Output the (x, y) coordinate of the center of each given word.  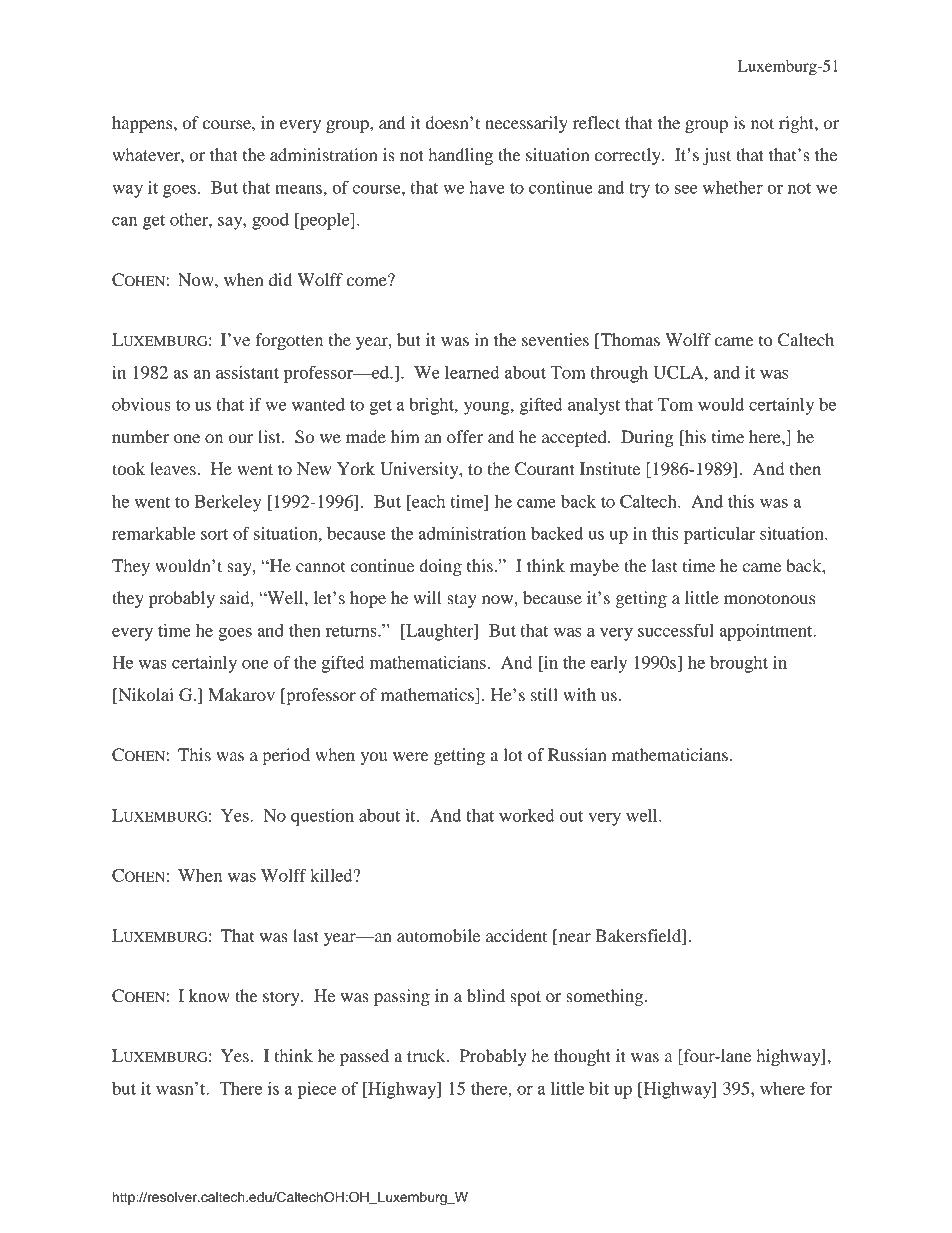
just (717, 156)
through (619, 374)
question (322, 817)
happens (143, 124)
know (209, 995)
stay (462, 600)
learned (472, 372)
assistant (247, 372)
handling (460, 156)
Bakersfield (639, 935)
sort (214, 534)
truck (427, 1055)
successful (676, 630)
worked (527, 815)
